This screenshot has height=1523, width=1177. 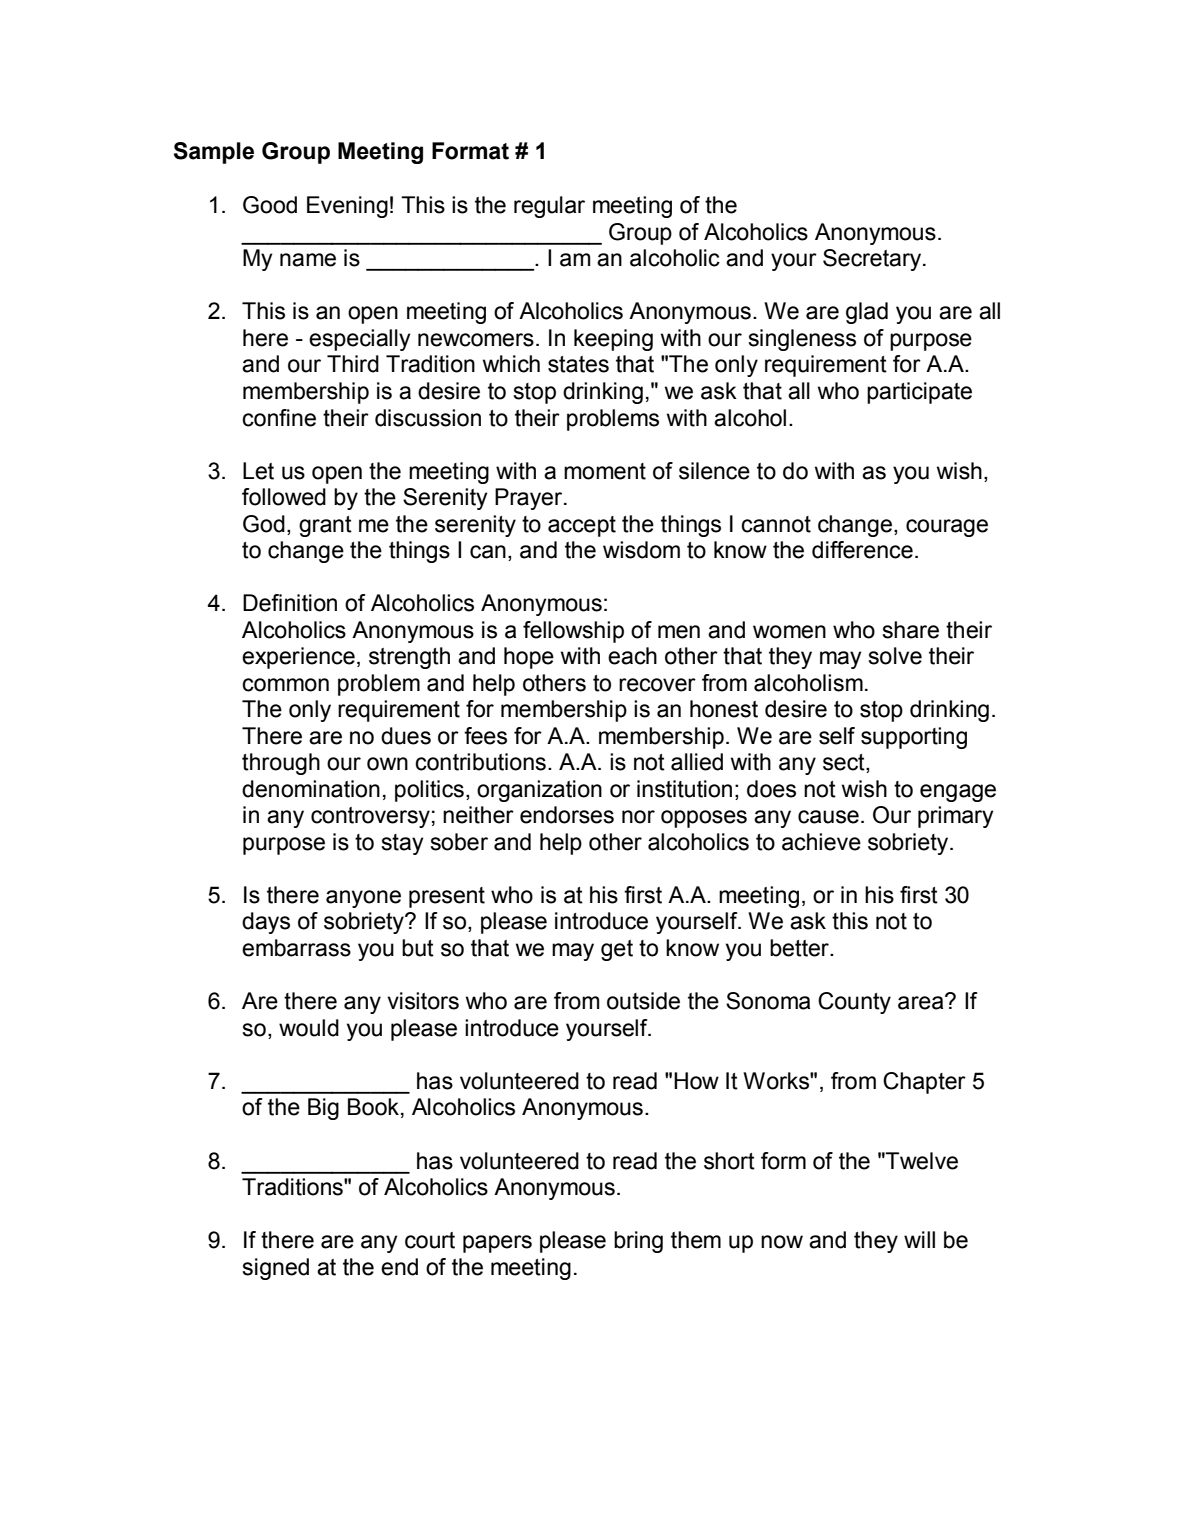 What do you see at coordinates (873, 260) in the screenshot?
I see `Secretary` at bounding box center [873, 260].
